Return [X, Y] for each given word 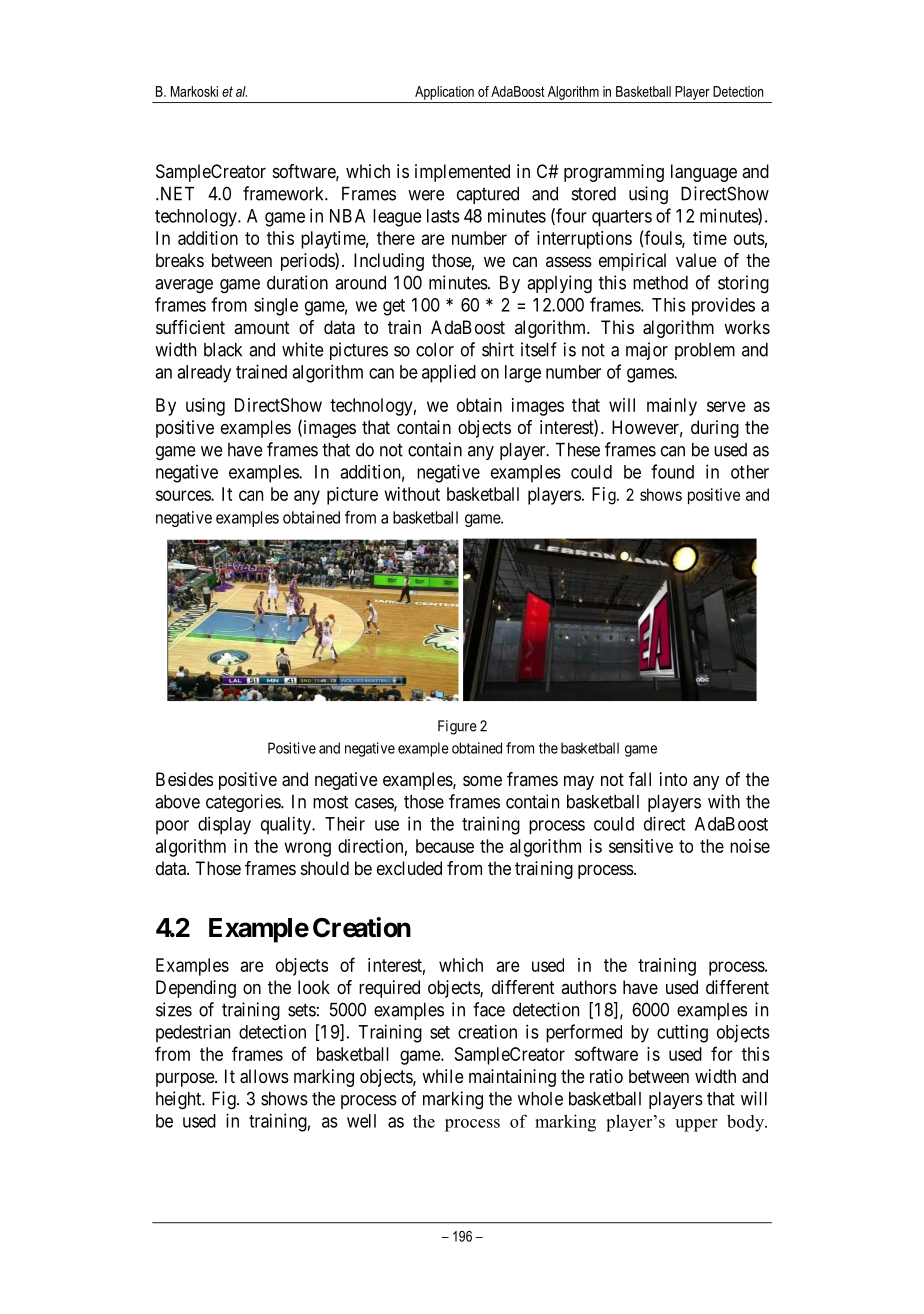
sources [184, 495]
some [482, 780]
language [704, 173]
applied [449, 373]
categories [244, 803]
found [672, 471]
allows [264, 1076]
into [673, 779]
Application [444, 93]
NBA [347, 216]
